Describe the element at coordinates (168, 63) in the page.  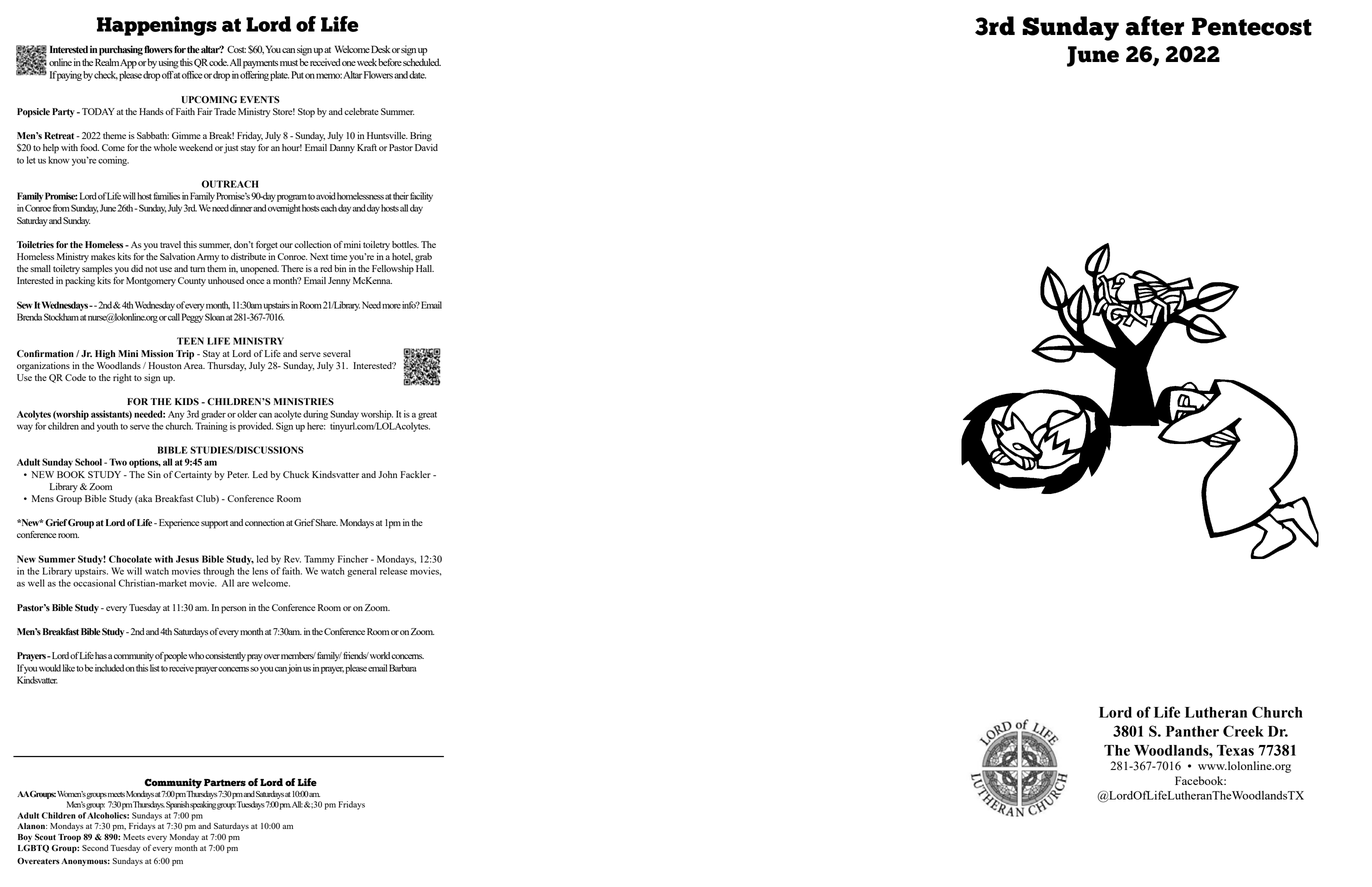
I see `using` at that location.
